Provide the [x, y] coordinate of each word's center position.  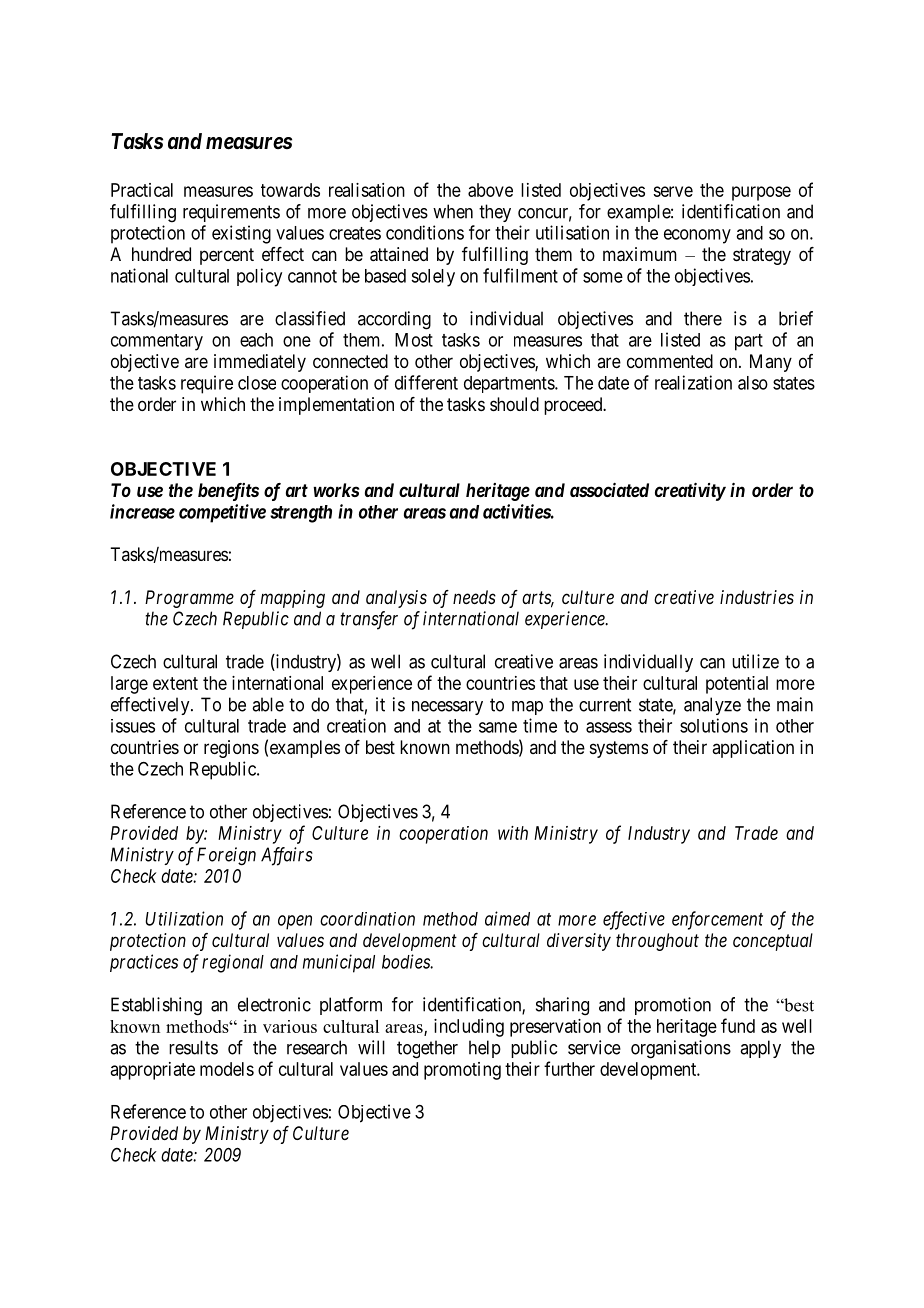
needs [474, 597]
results [193, 1047]
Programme [189, 599]
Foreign [226, 856]
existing [241, 234]
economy [697, 236]
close [257, 383]
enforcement [717, 920]
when [453, 211]
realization [693, 382]
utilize [755, 661]
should [514, 404]
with [513, 833]
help [485, 1049]
